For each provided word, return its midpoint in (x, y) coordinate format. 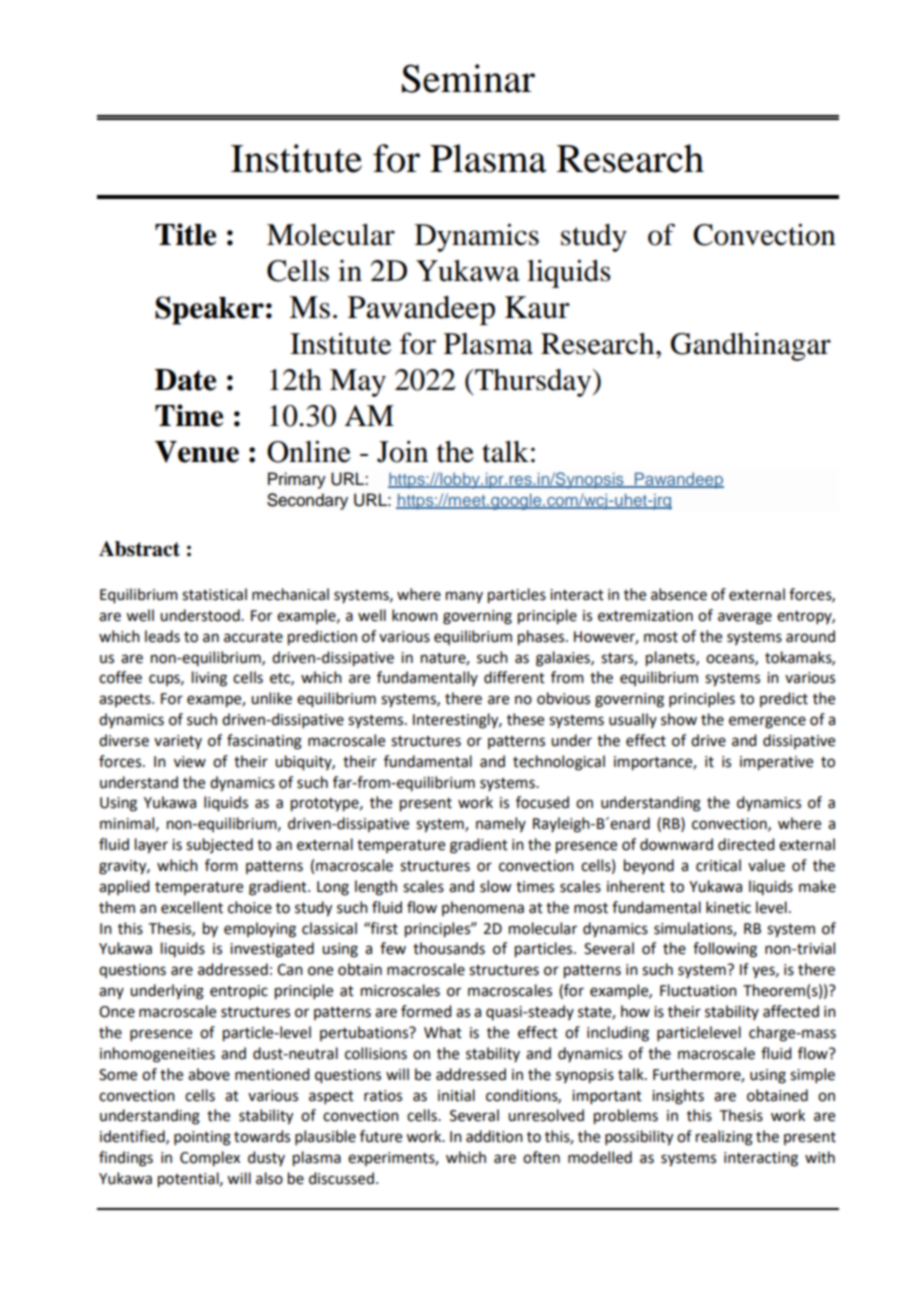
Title (185, 234)
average (745, 618)
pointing (202, 1138)
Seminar (468, 78)
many (464, 597)
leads (162, 636)
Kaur (537, 307)
